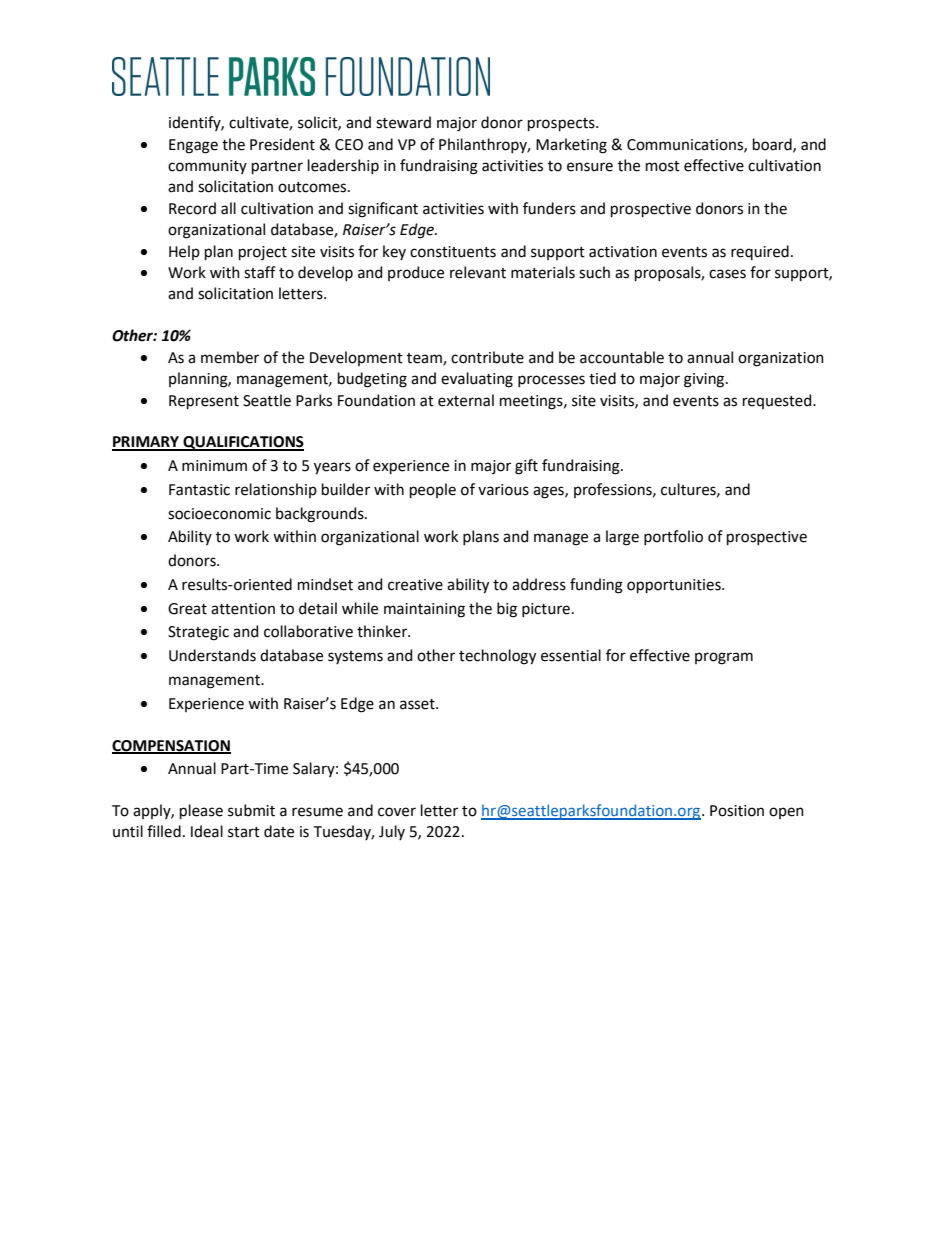  Describe the element at coordinates (230, 357) in the page. I see `member` at that location.
